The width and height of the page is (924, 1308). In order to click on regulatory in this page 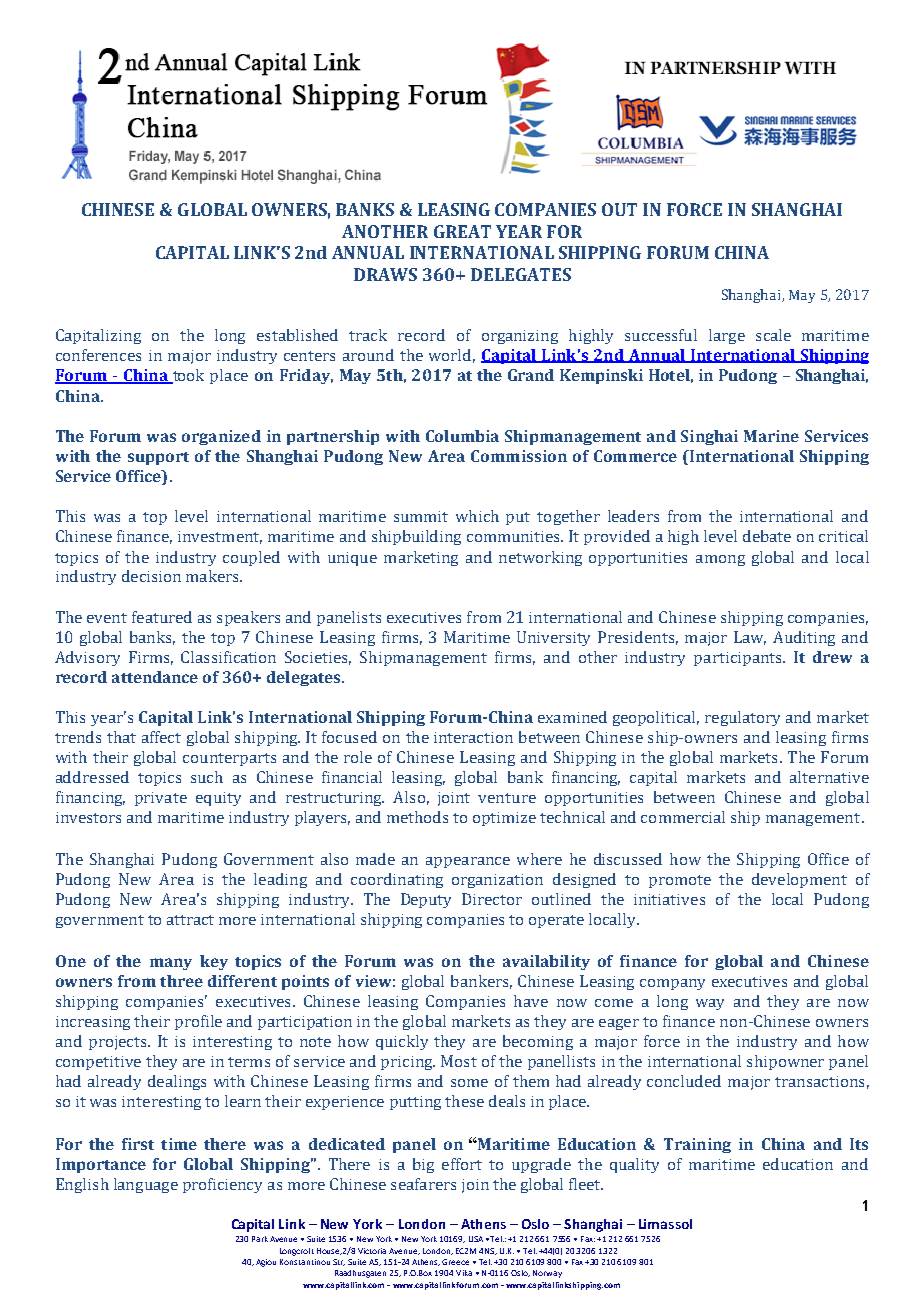, I will do `click(742, 718)`.
